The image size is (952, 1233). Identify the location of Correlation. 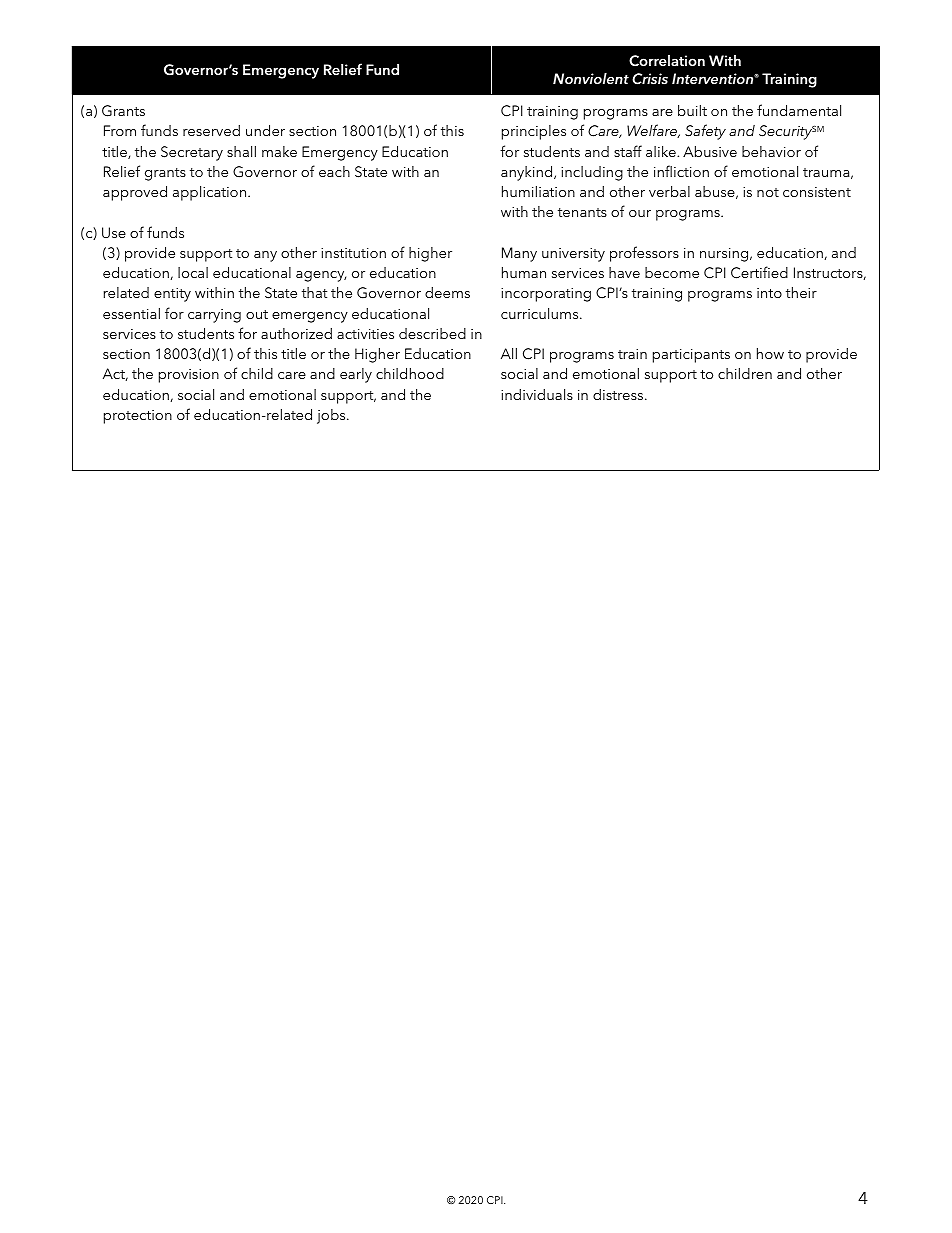
(667, 61).
